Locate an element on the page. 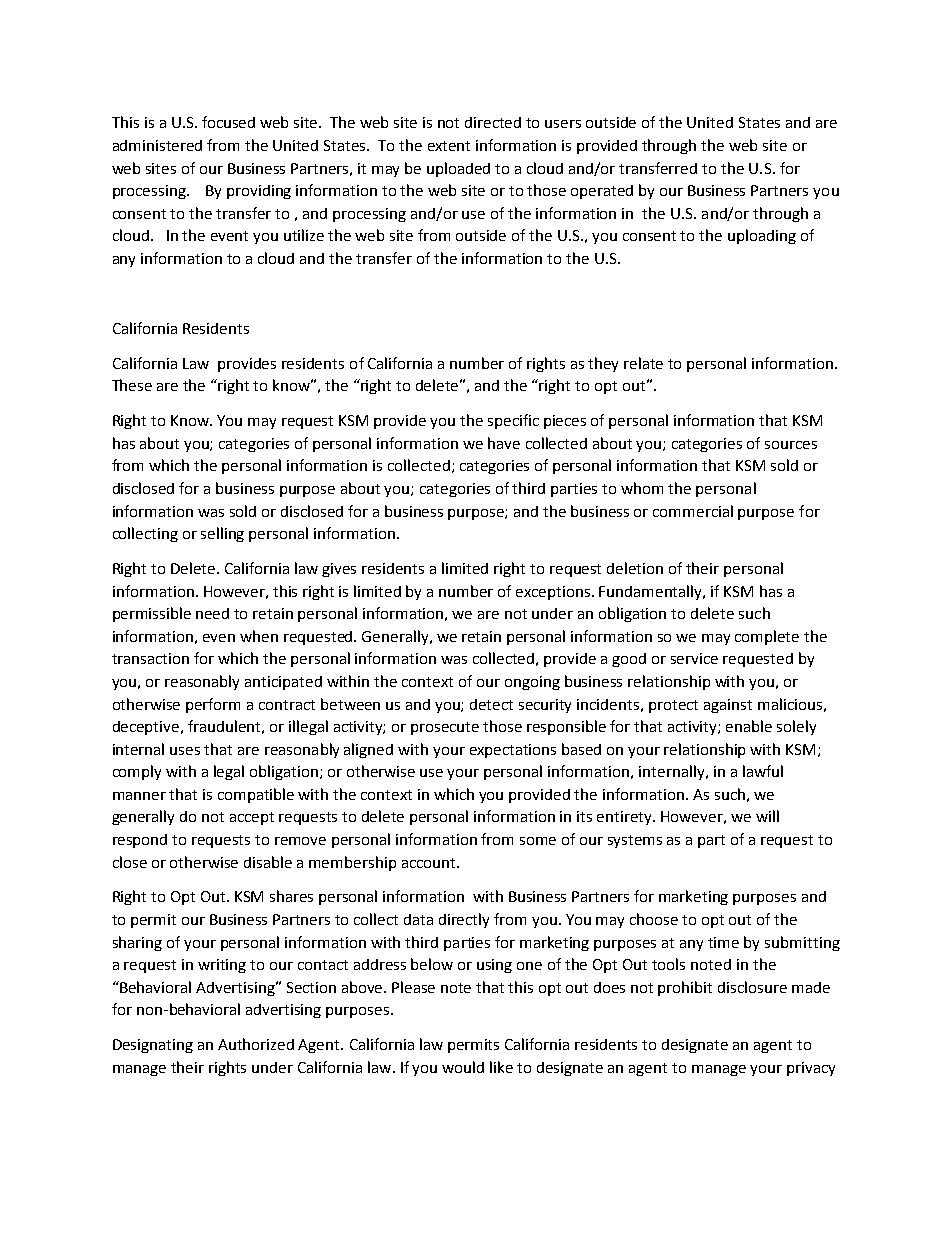 The width and height of the image is (952, 1233). relate is located at coordinates (643, 363).
